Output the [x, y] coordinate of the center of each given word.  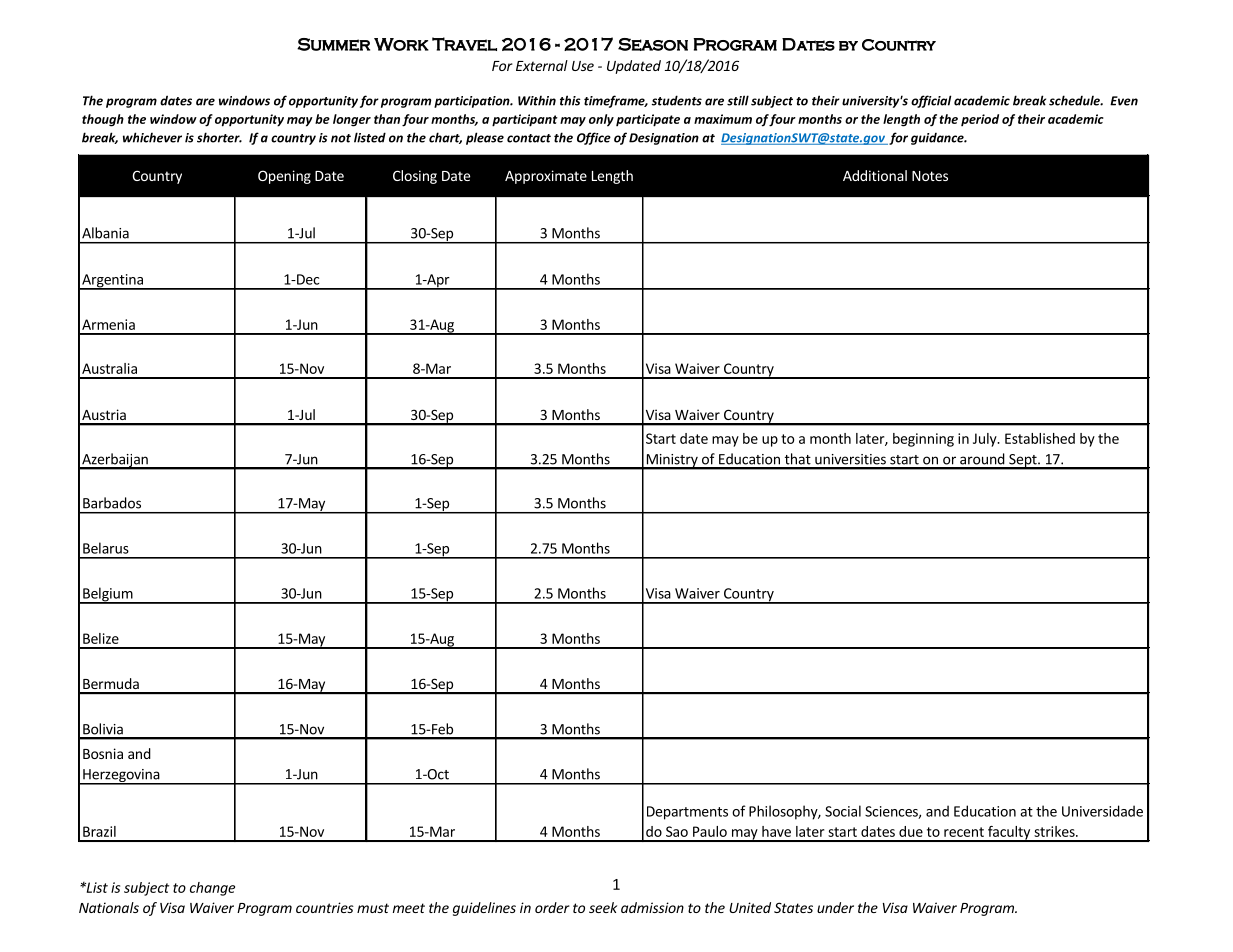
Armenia [108, 324]
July [986, 440]
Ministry [672, 461]
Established [1040, 438]
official [931, 101]
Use [583, 66]
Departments [687, 813]
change [212, 889]
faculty [1009, 834]
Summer [333, 44]
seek [603, 907]
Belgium [107, 595]
